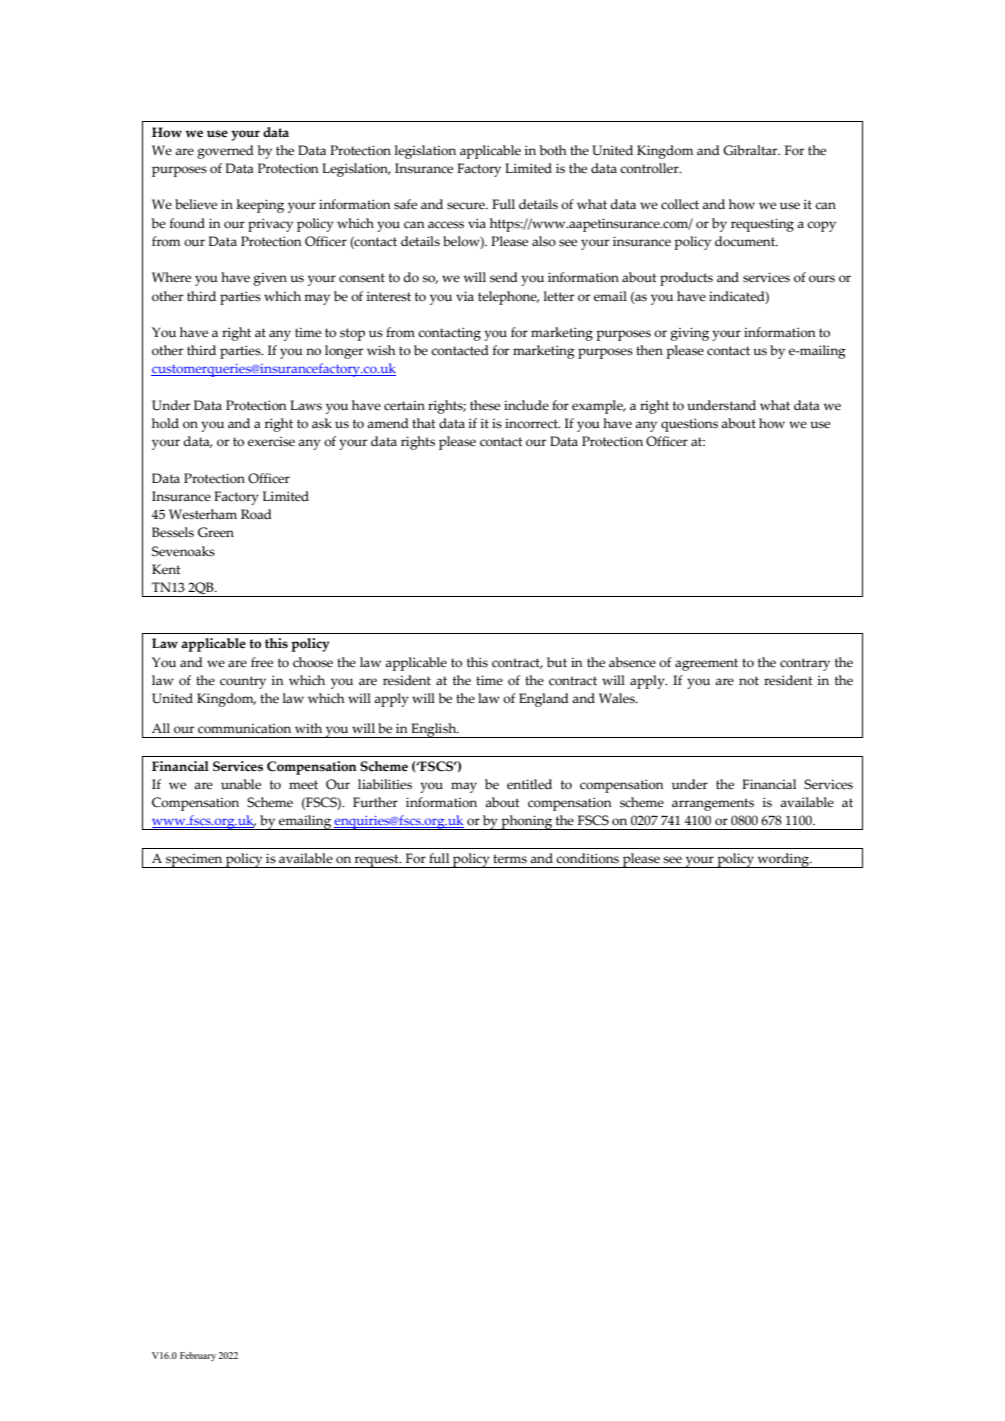  Describe the element at coordinates (557, 662) in the page. I see `but` at that location.
